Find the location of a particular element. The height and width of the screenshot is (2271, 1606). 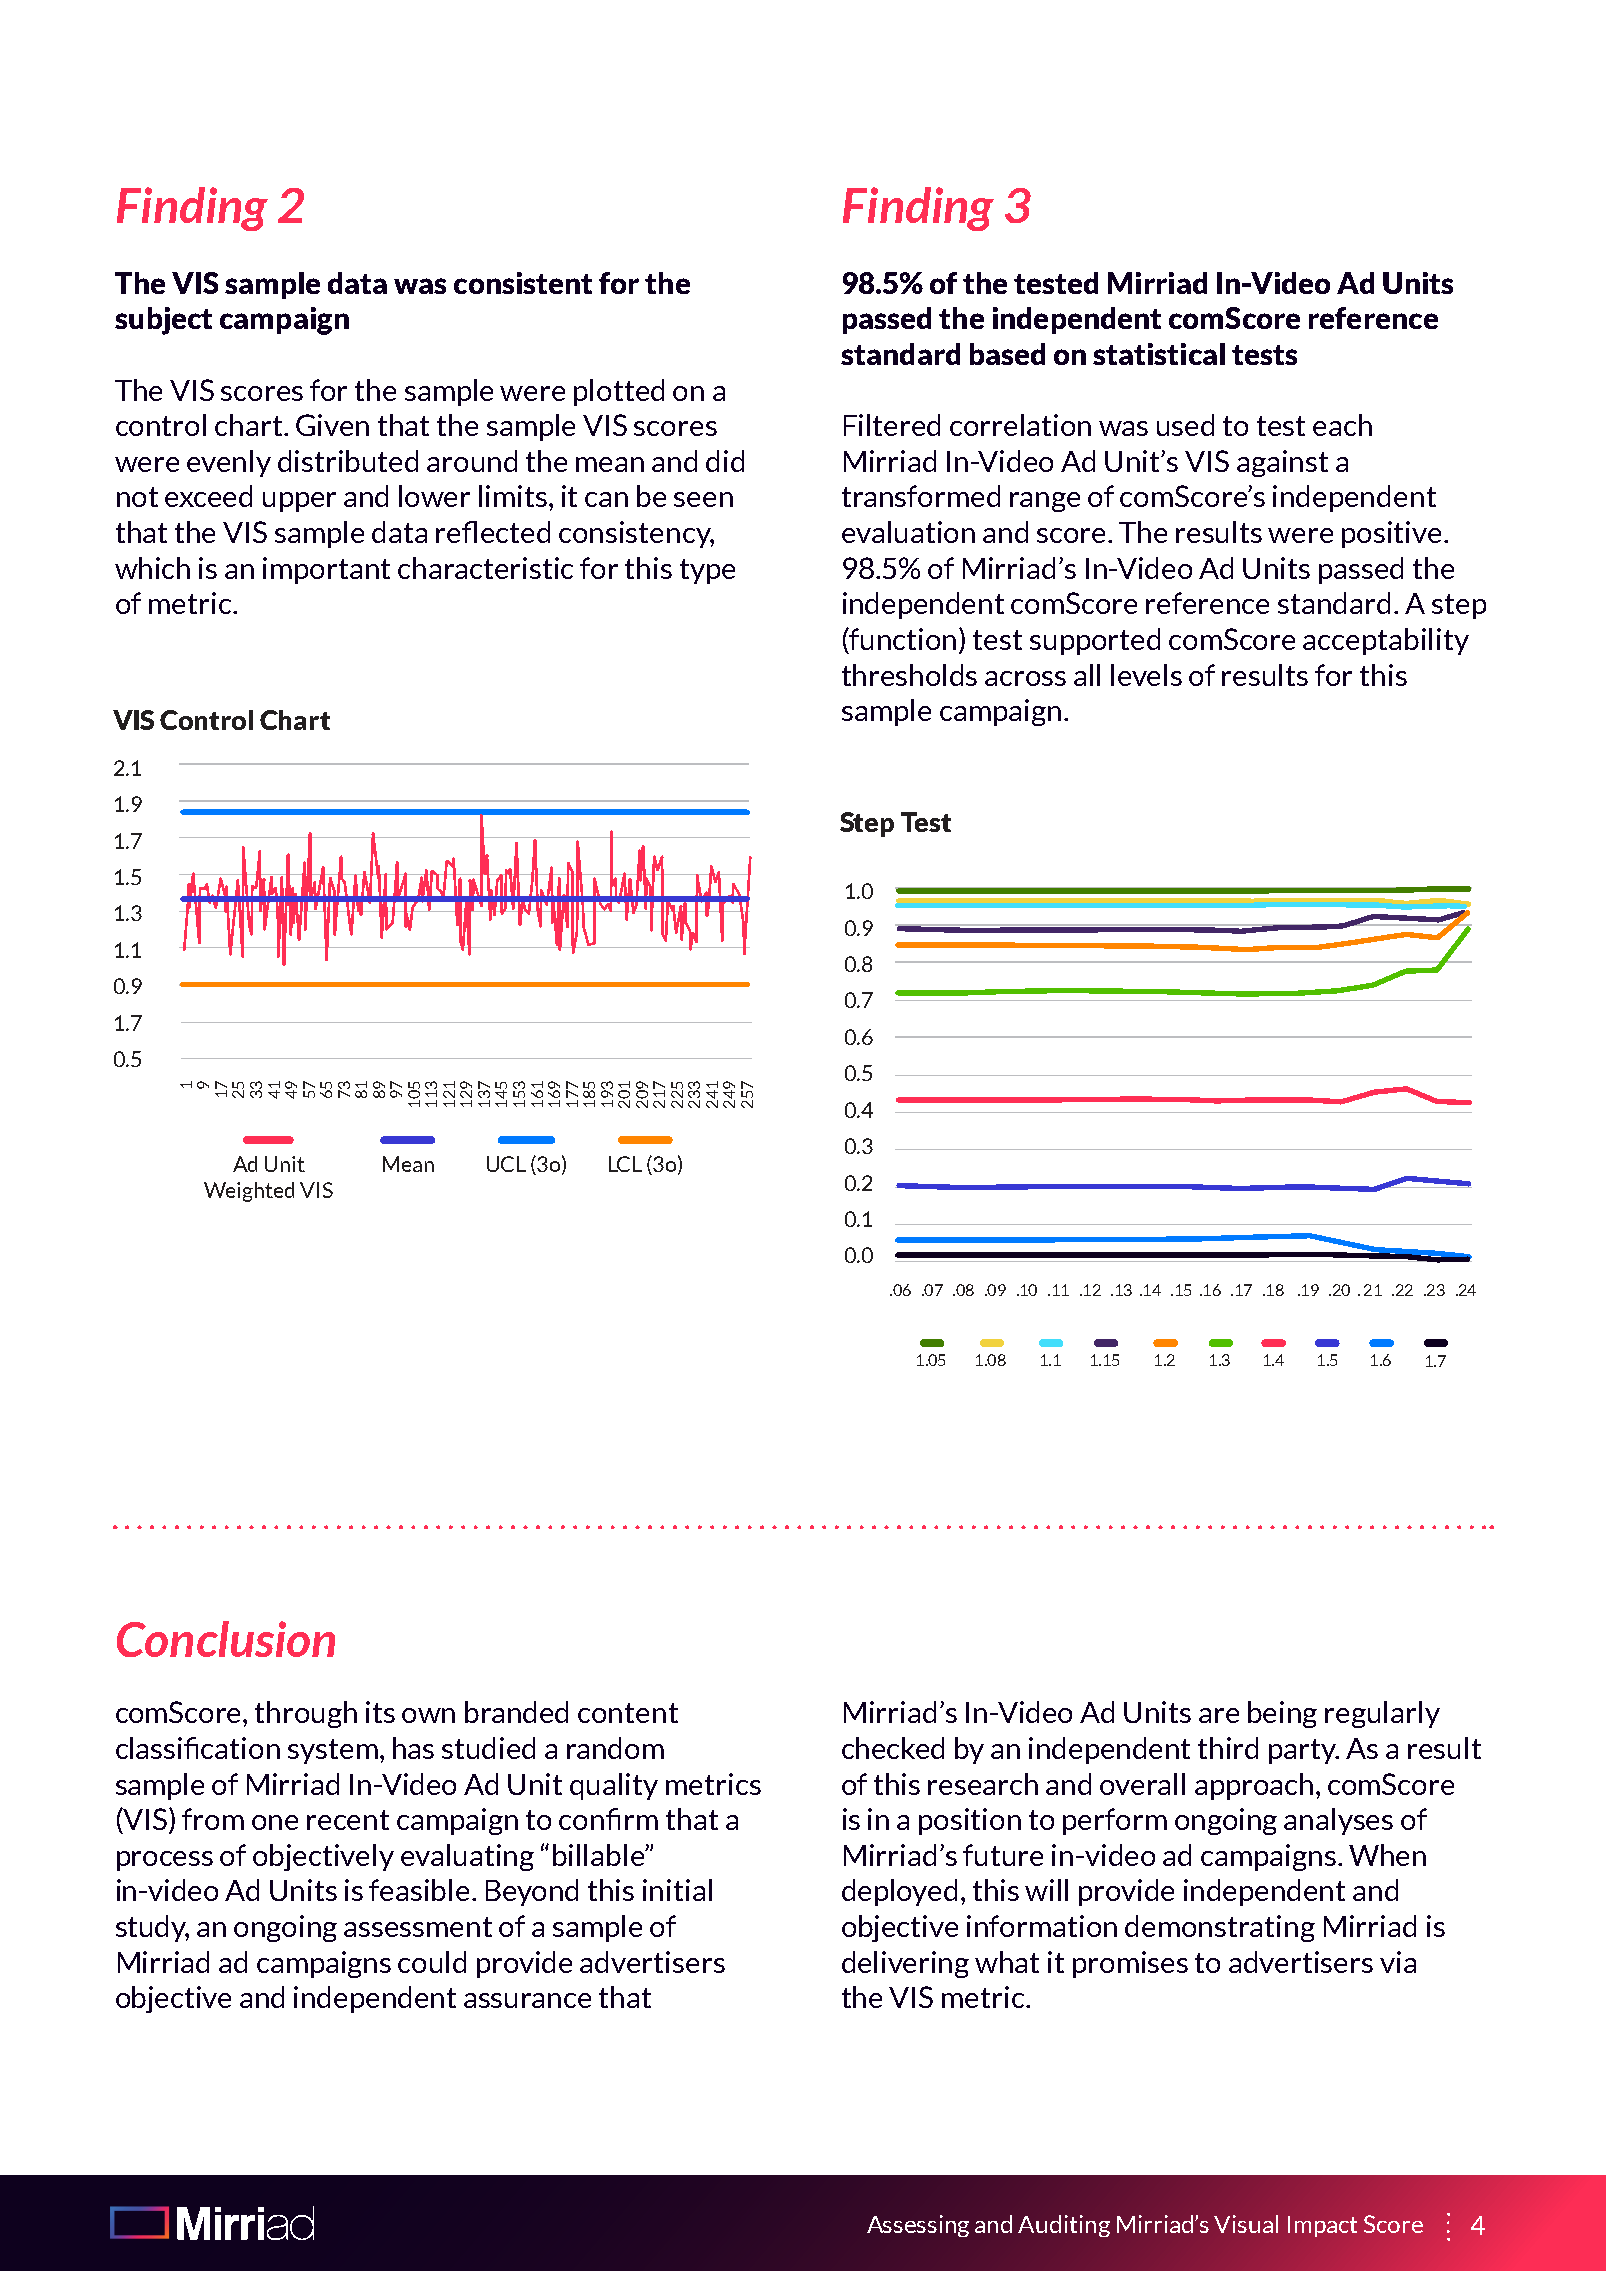

being is located at coordinates (1282, 1714).
